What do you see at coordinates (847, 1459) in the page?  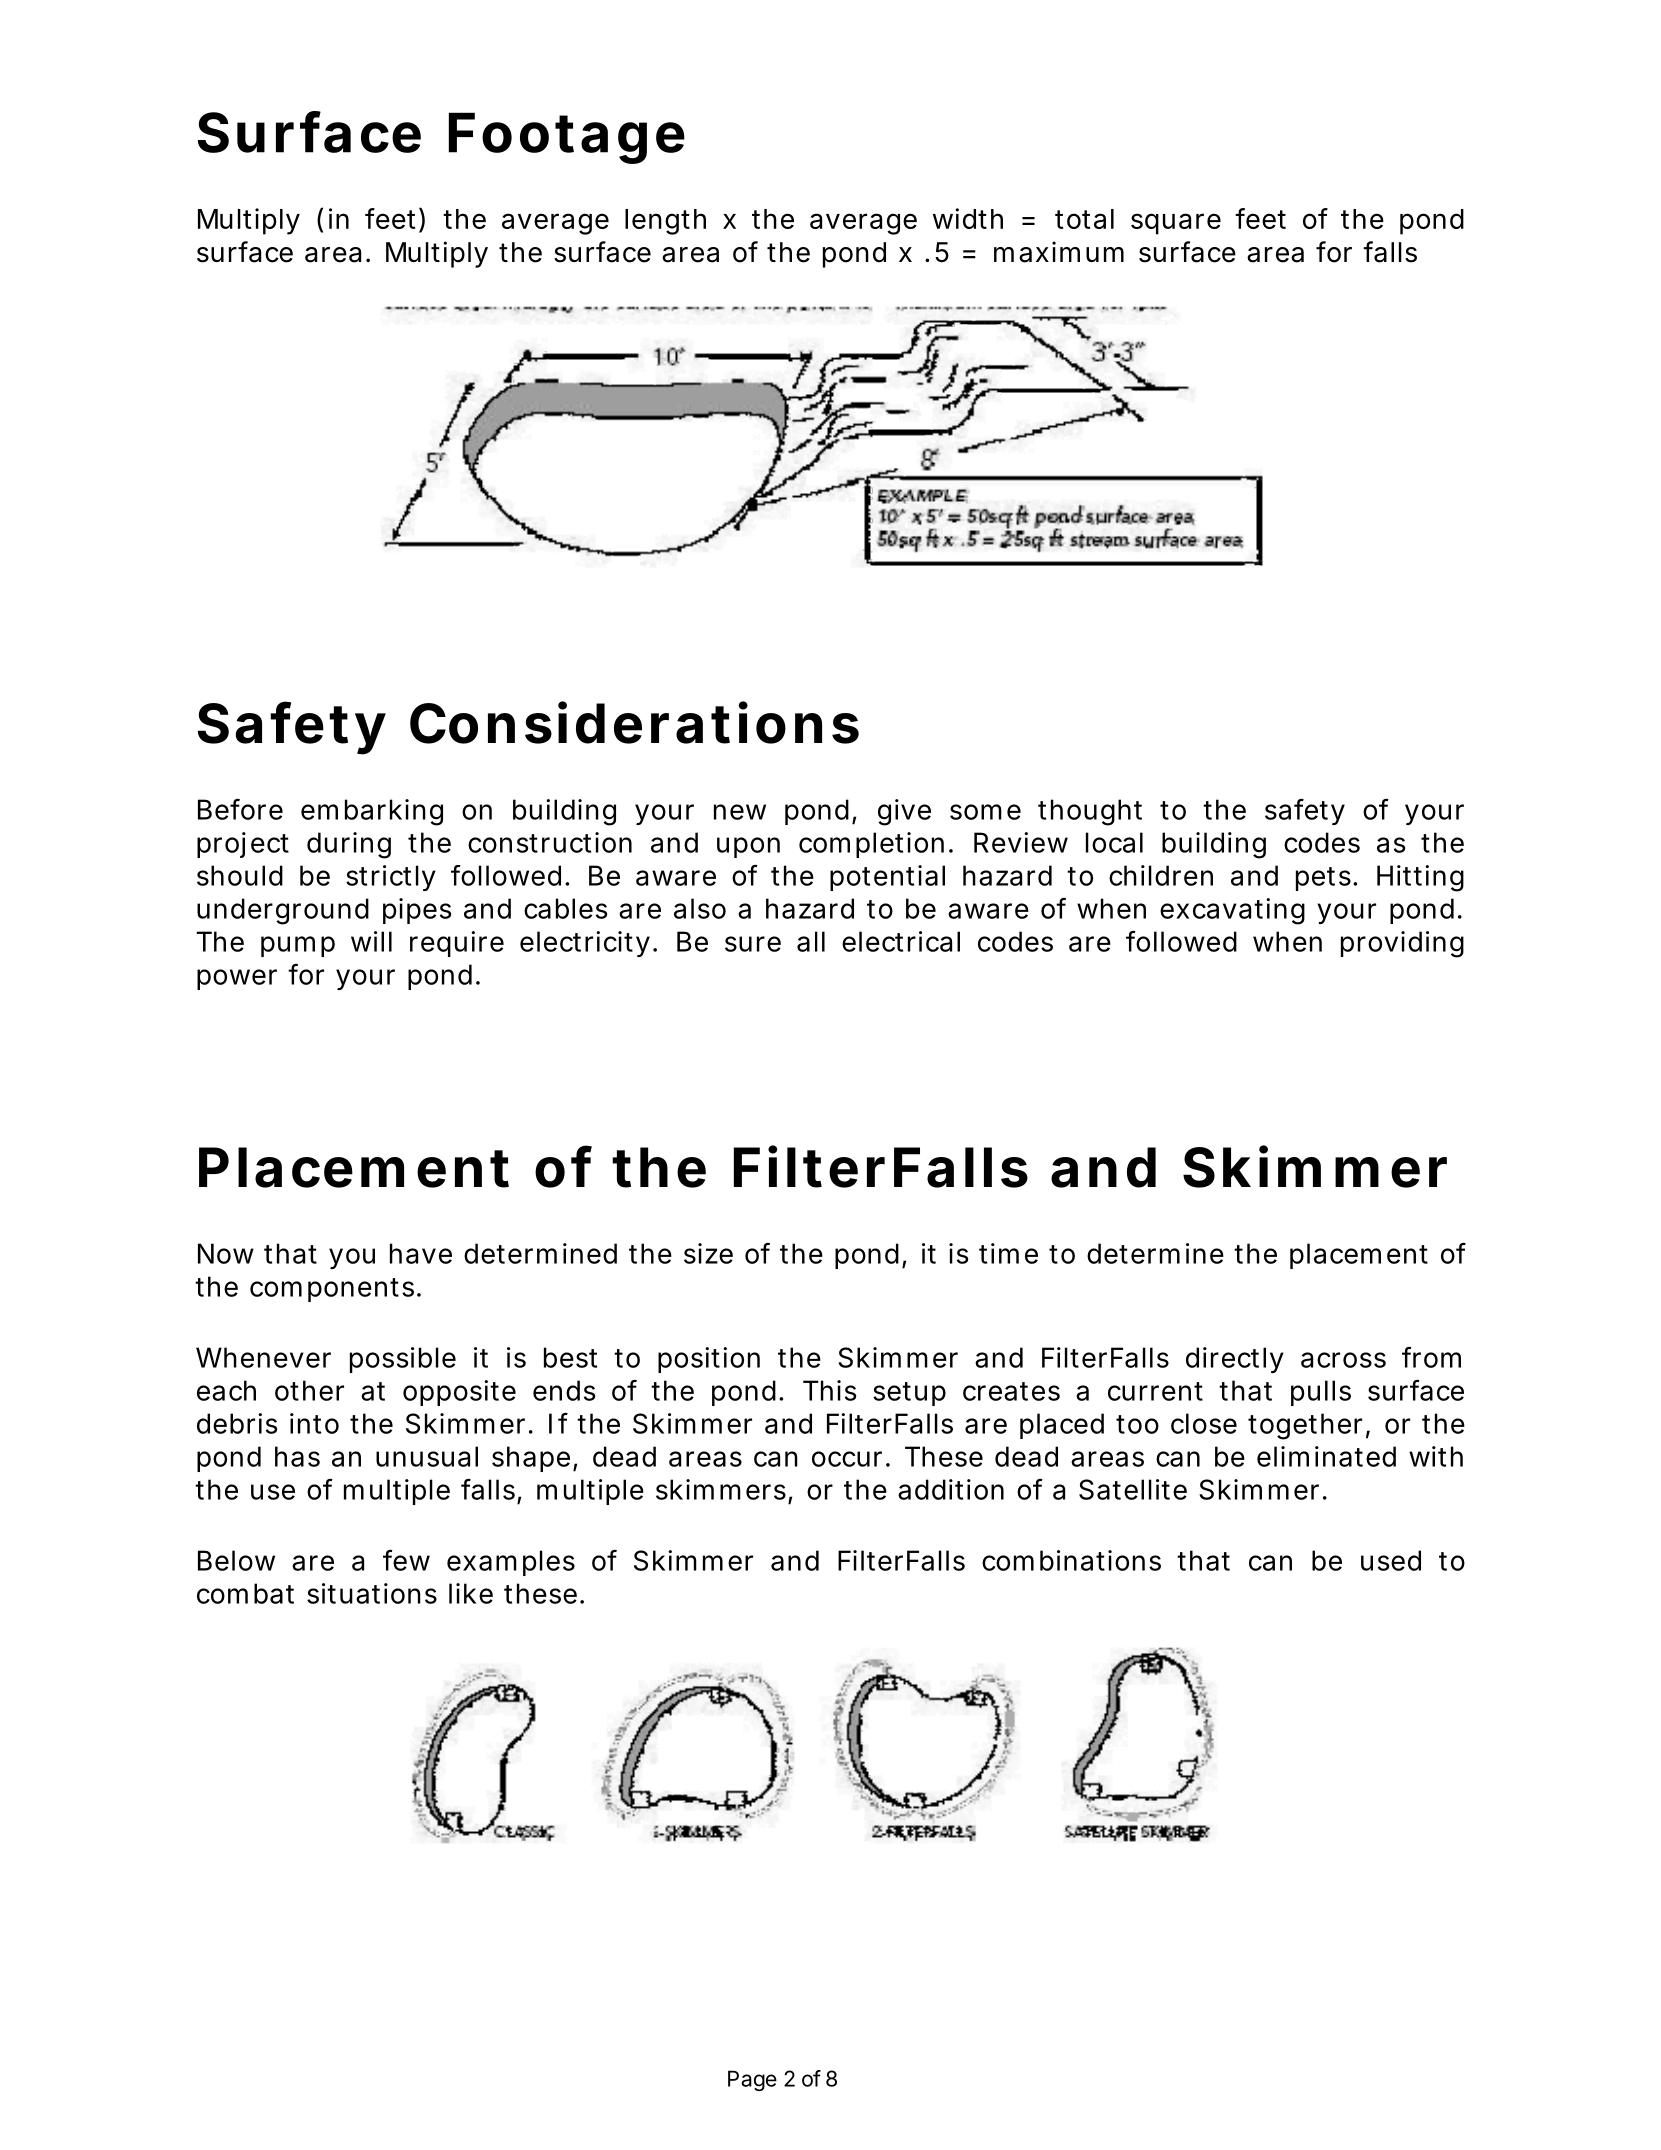 I see `occur` at bounding box center [847, 1459].
